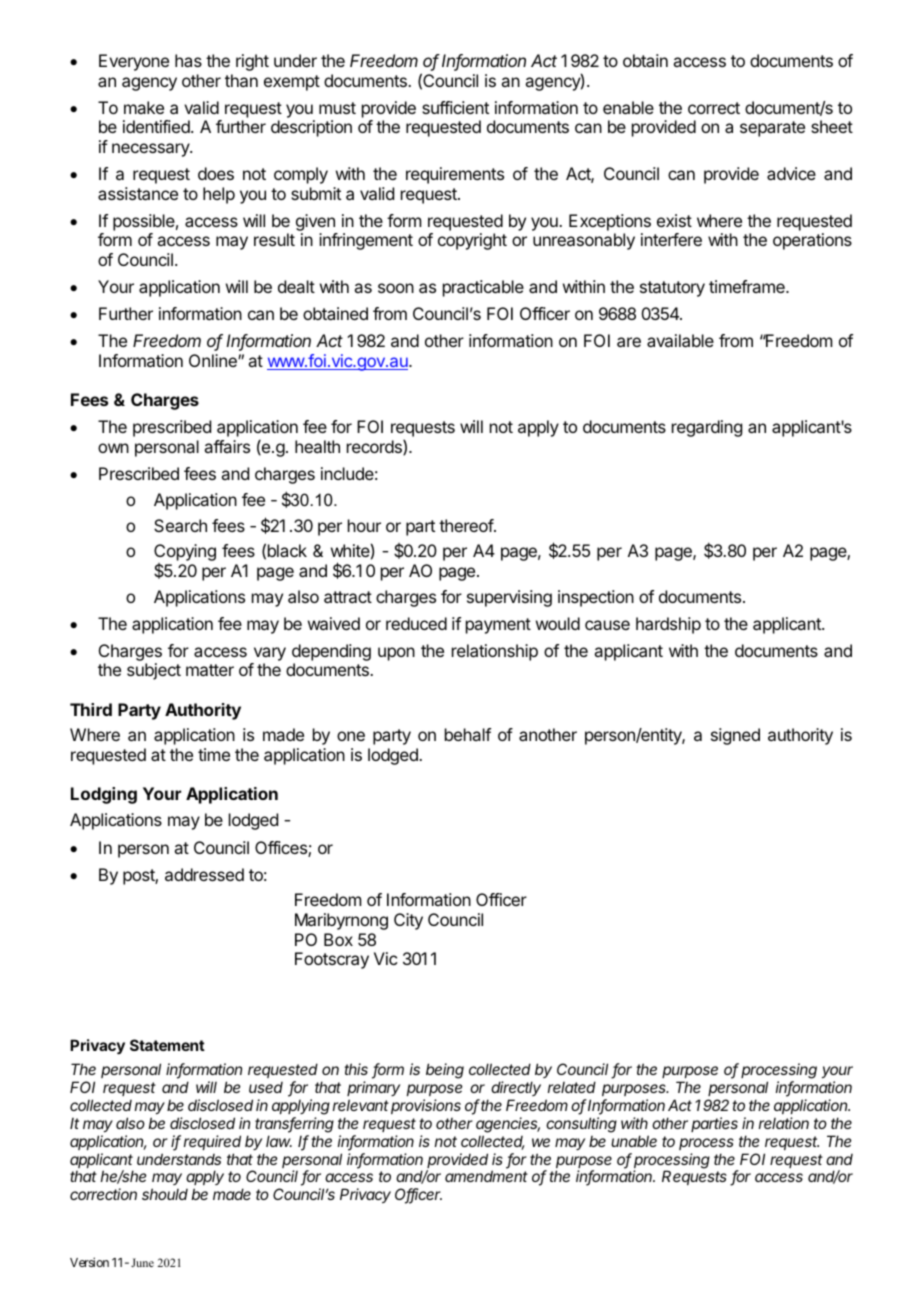  I want to click on required, so click(212, 1142).
